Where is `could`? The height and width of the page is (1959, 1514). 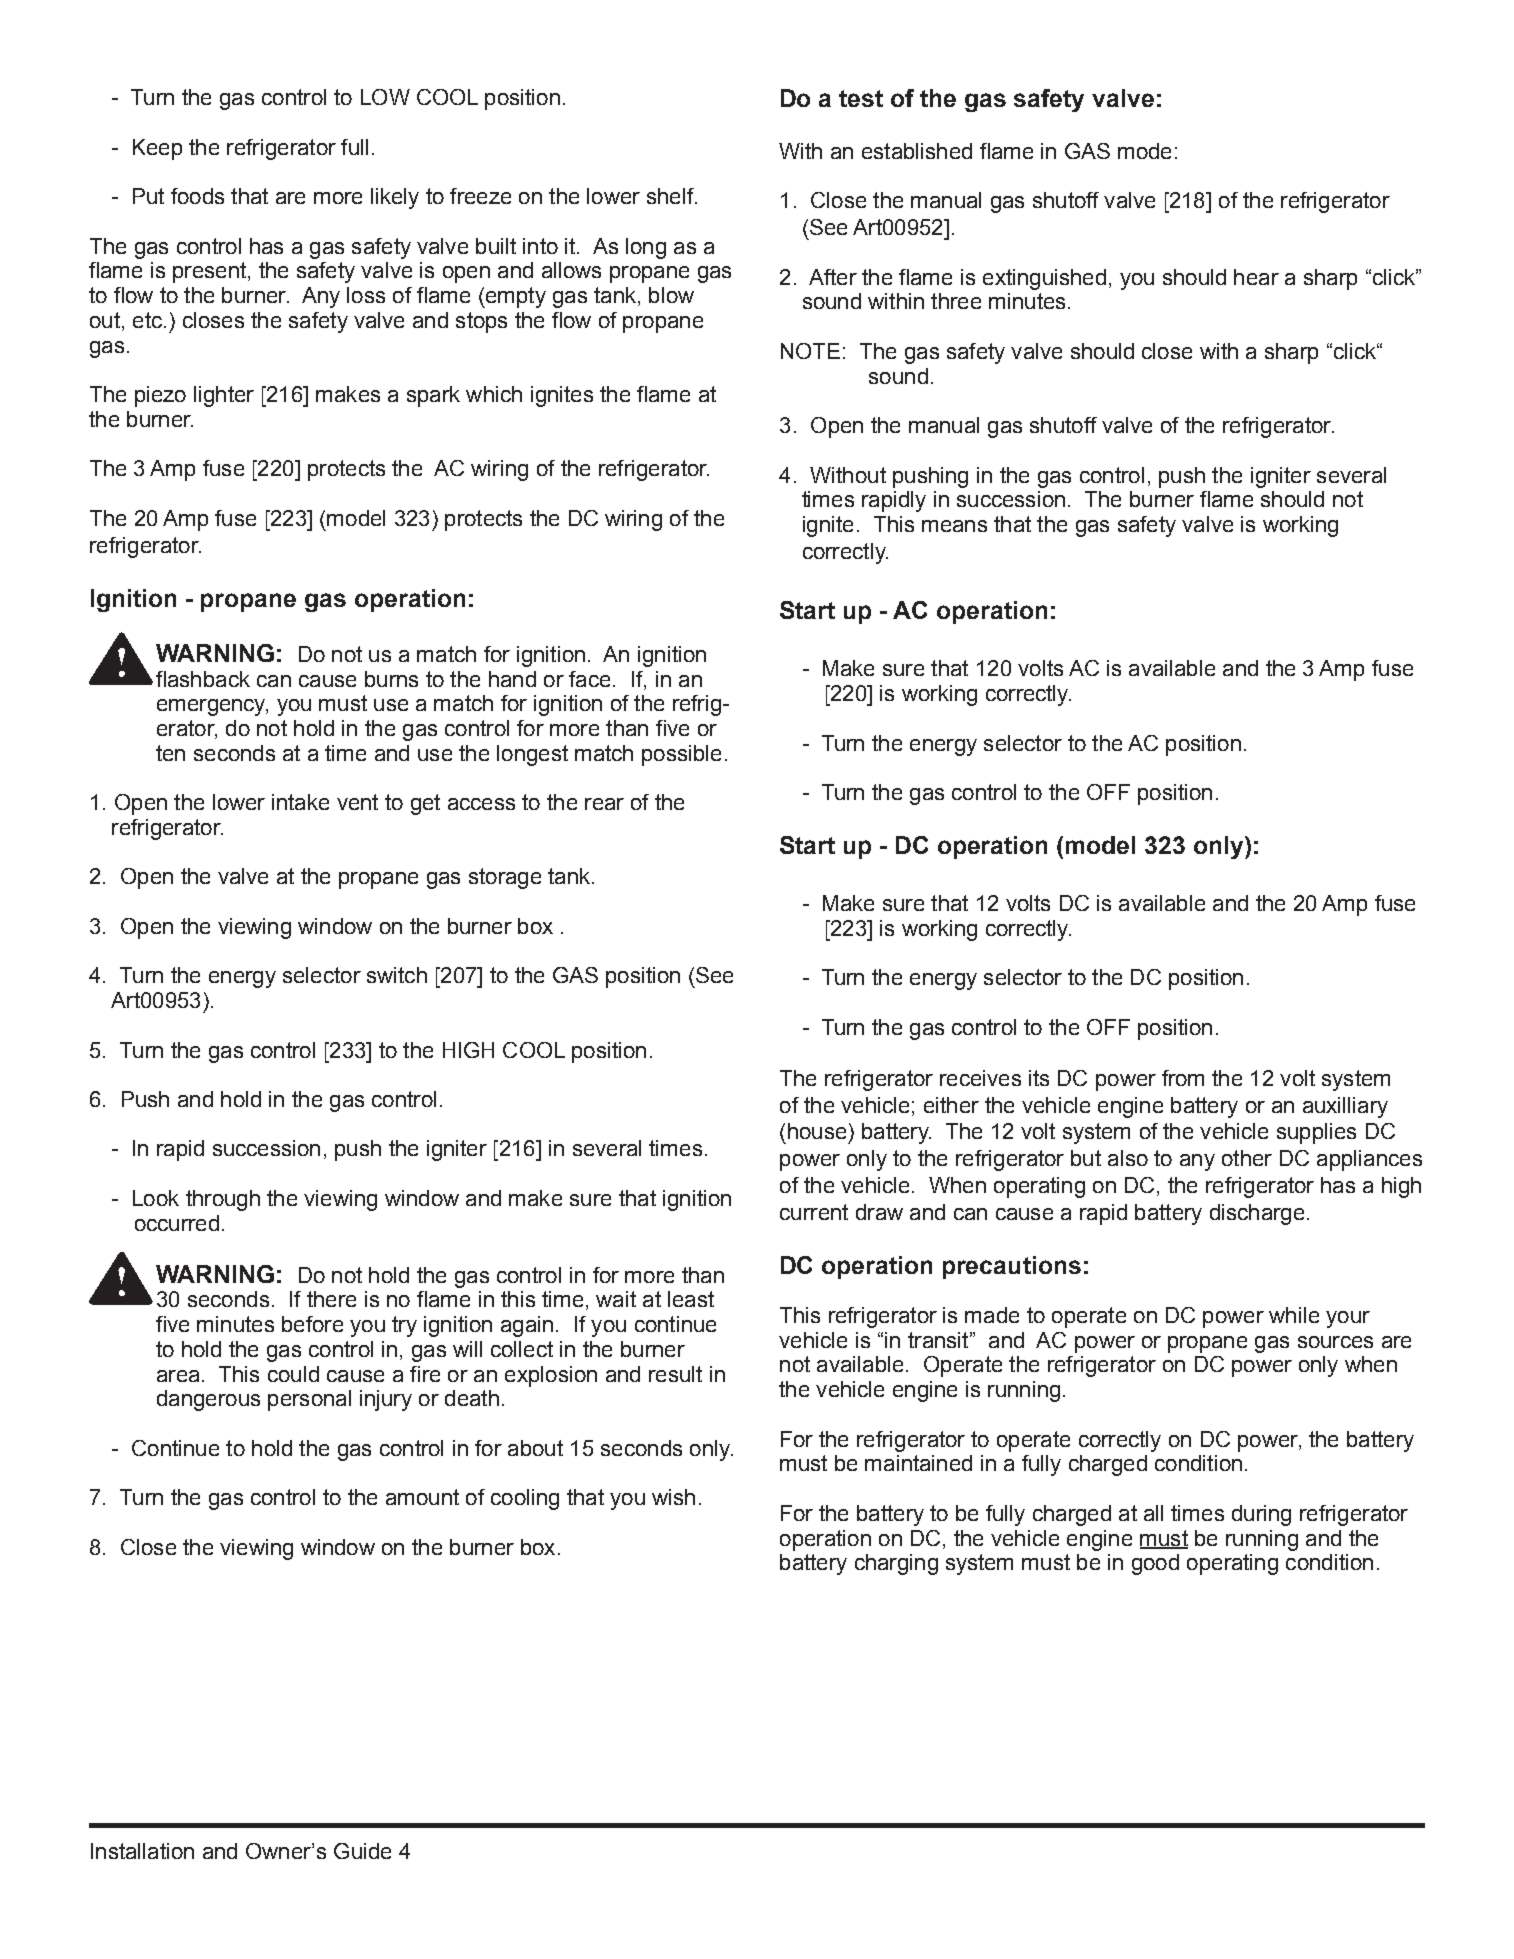 could is located at coordinates (293, 1374).
